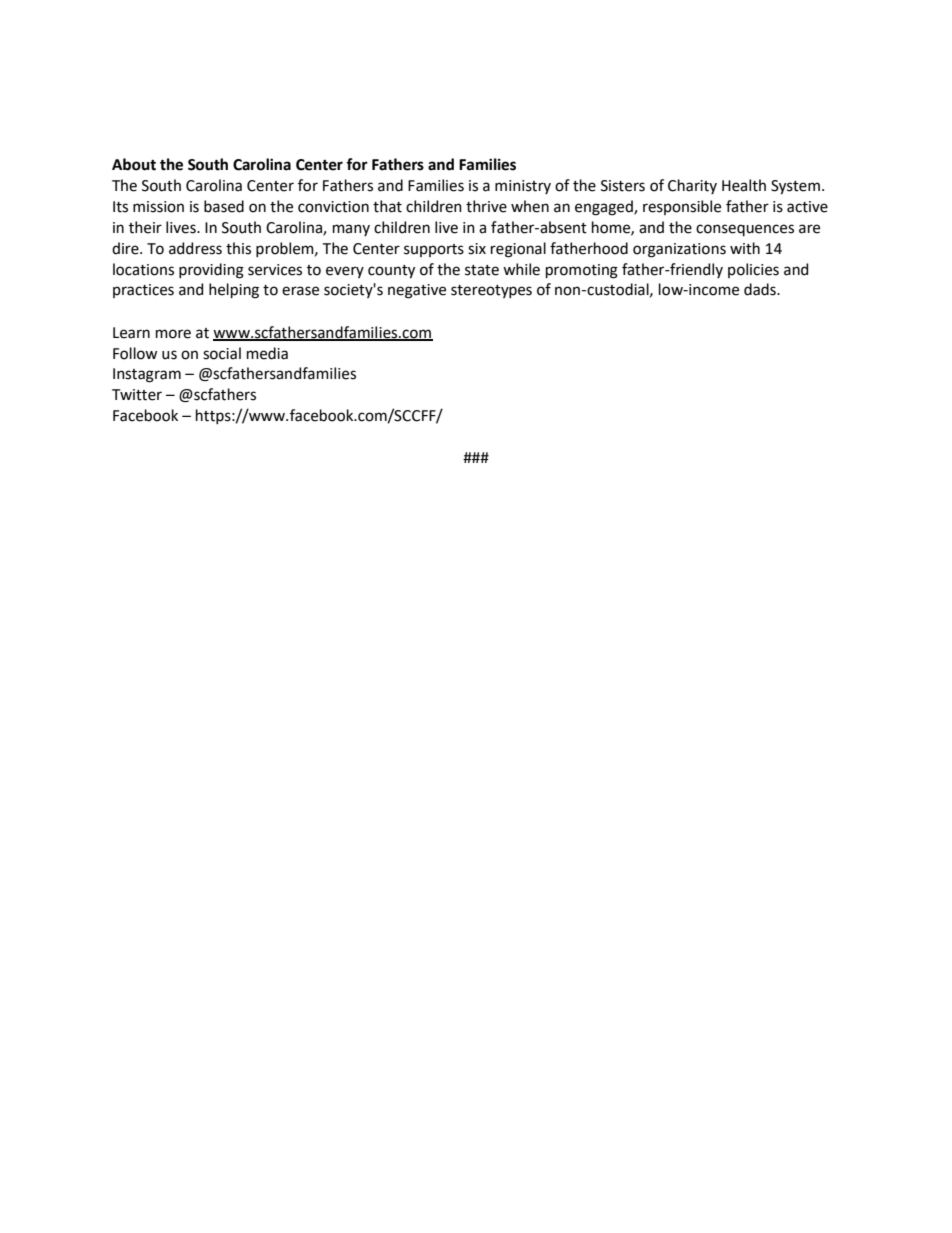  Describe the element at coordinates (211, 271) in the screenshot. I see `providing` at that location.
